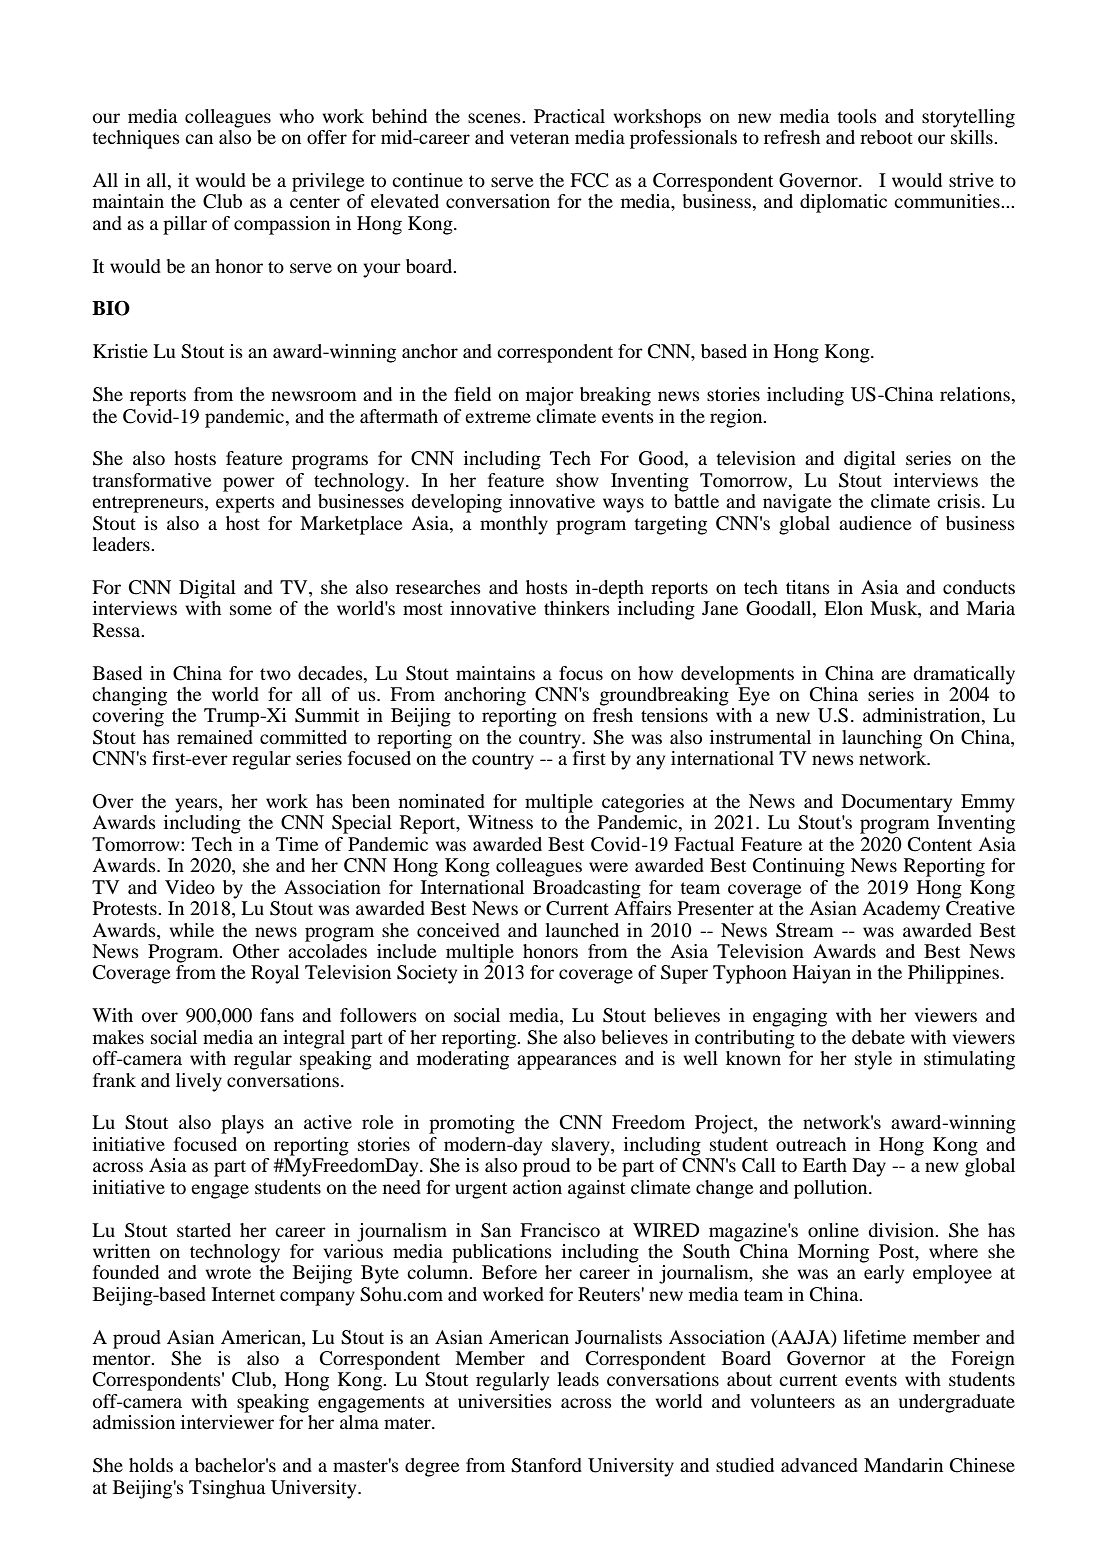 Image resolution: width=1108 pixels, height=1568 pixels. What do you see at coordinates (215, 737) in the screenshot?
I see `remained` at bounding box center [215, 737].
